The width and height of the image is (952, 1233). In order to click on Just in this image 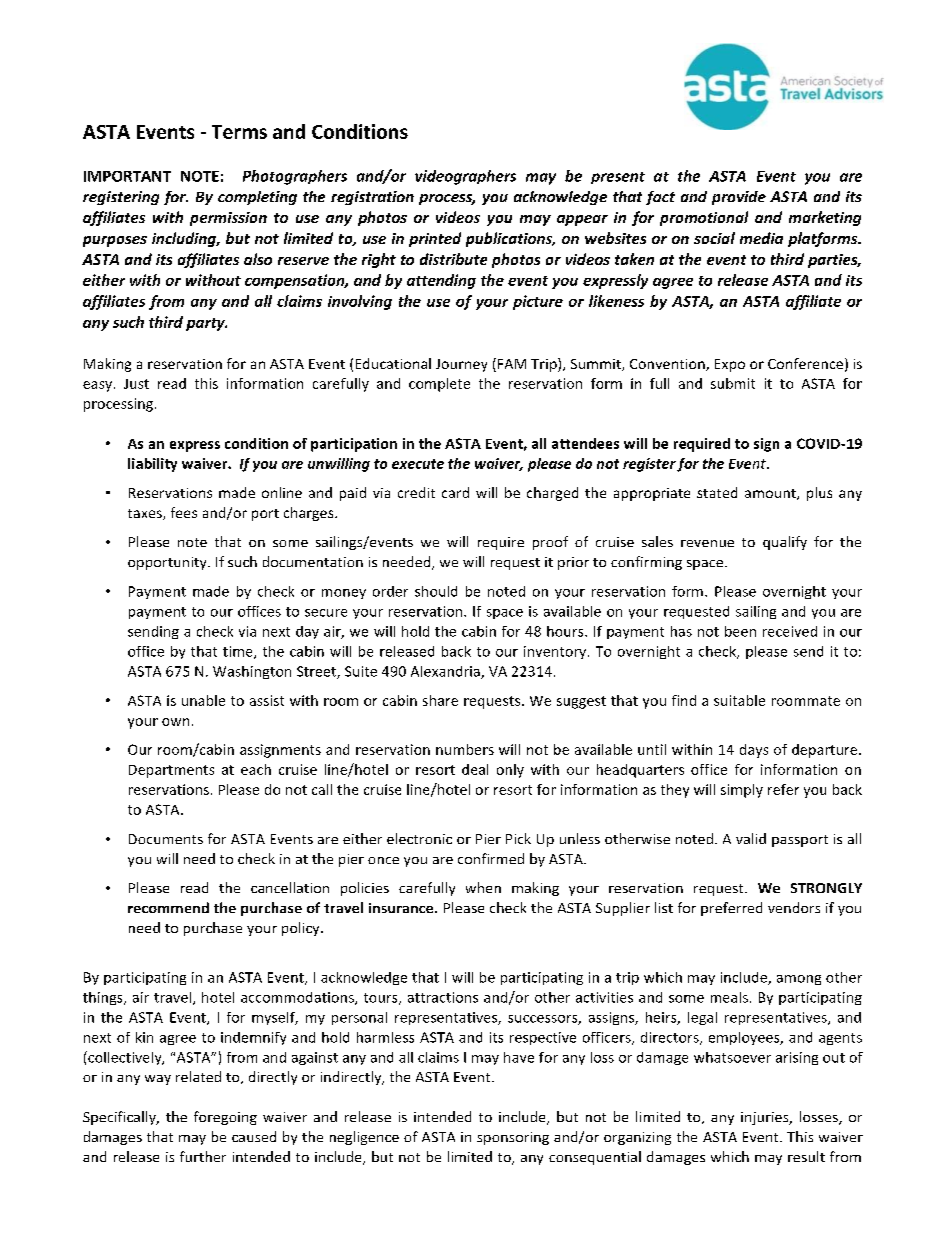, I will do `click(136, 384)`.
